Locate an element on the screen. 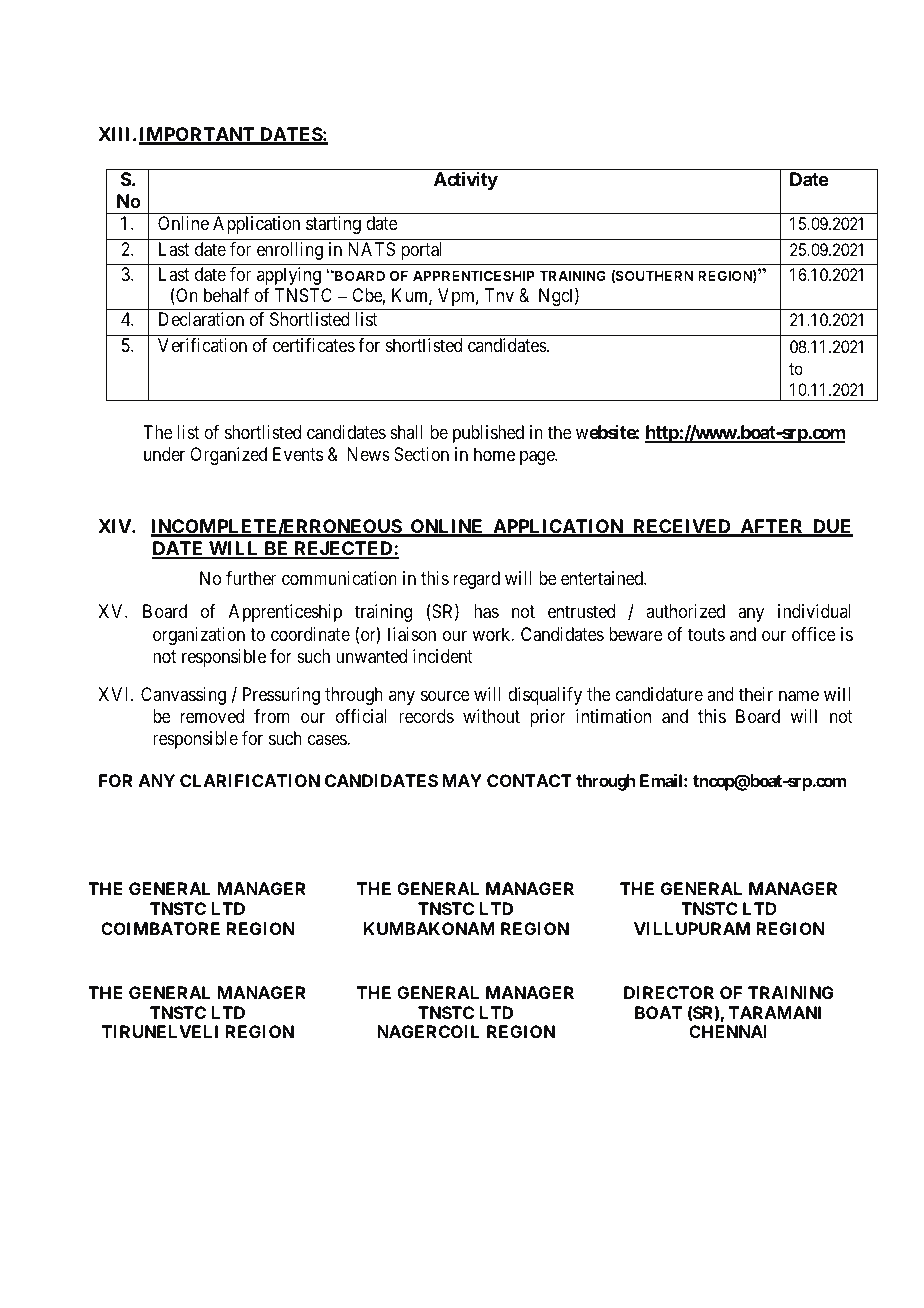 The height and width of the screenshot is (1308, 924). DIRECTOR is located at coordinates (669, 992).
